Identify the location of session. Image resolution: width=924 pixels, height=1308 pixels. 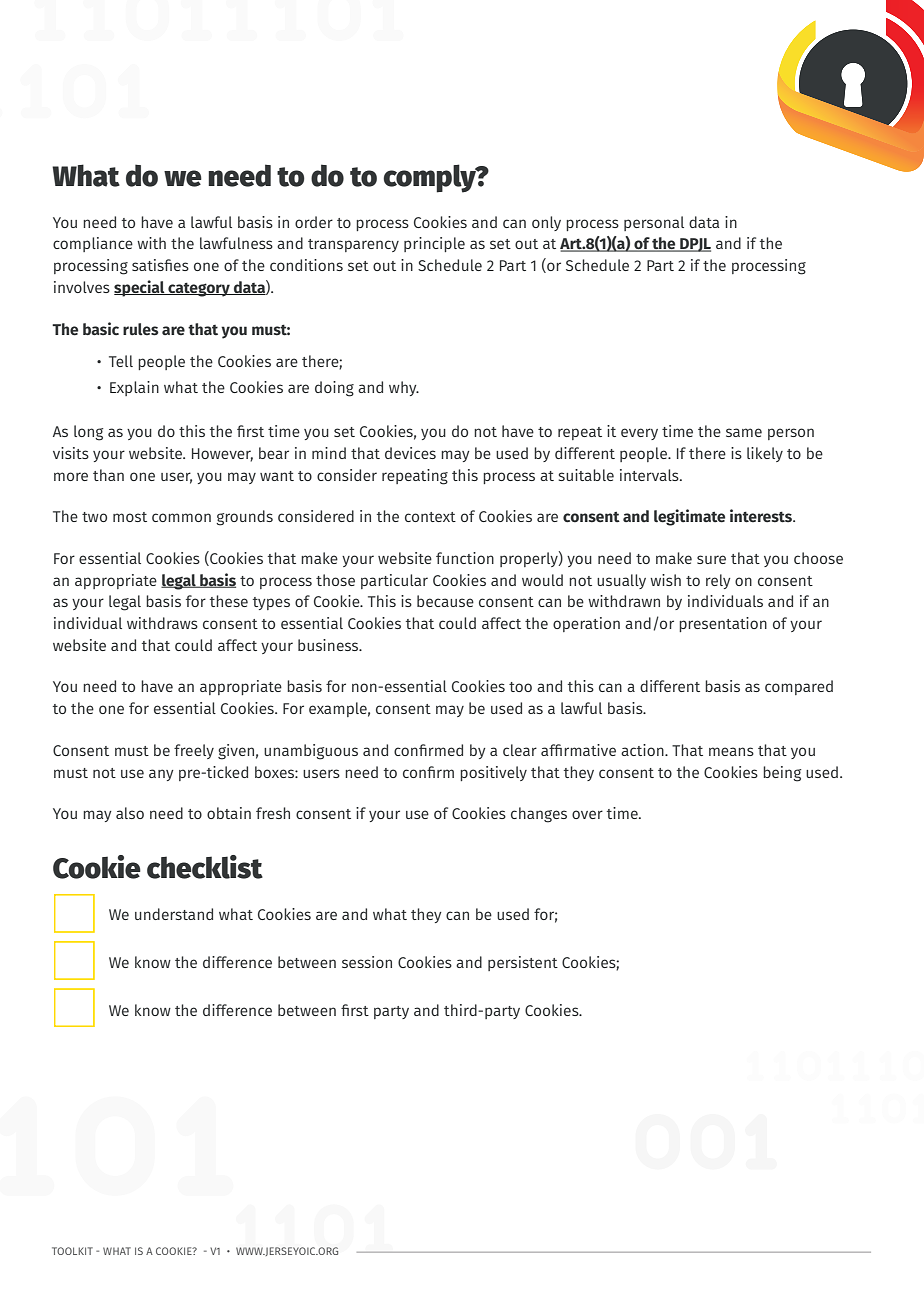
(367, 962).
